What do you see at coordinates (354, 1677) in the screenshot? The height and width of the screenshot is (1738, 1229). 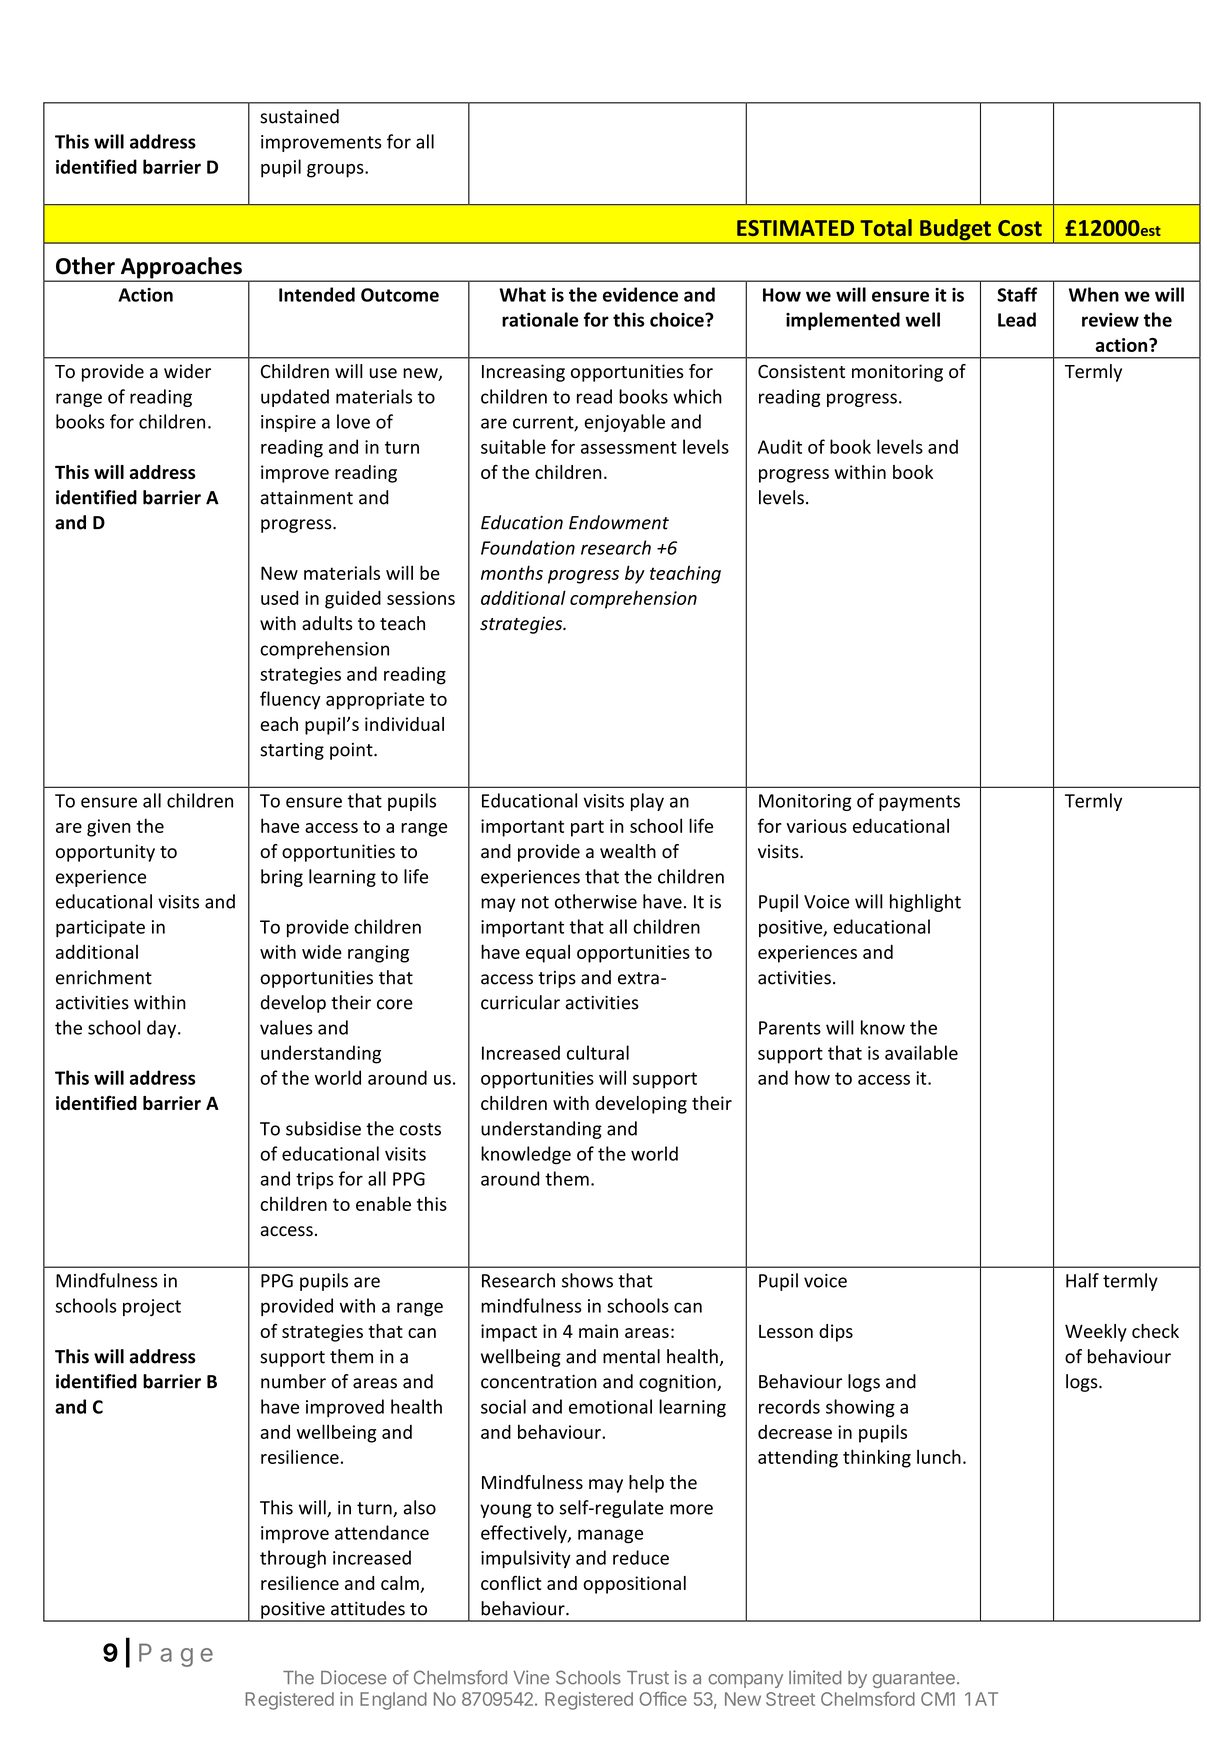 I see `Diocese` at bounding box center [354, 1677].
